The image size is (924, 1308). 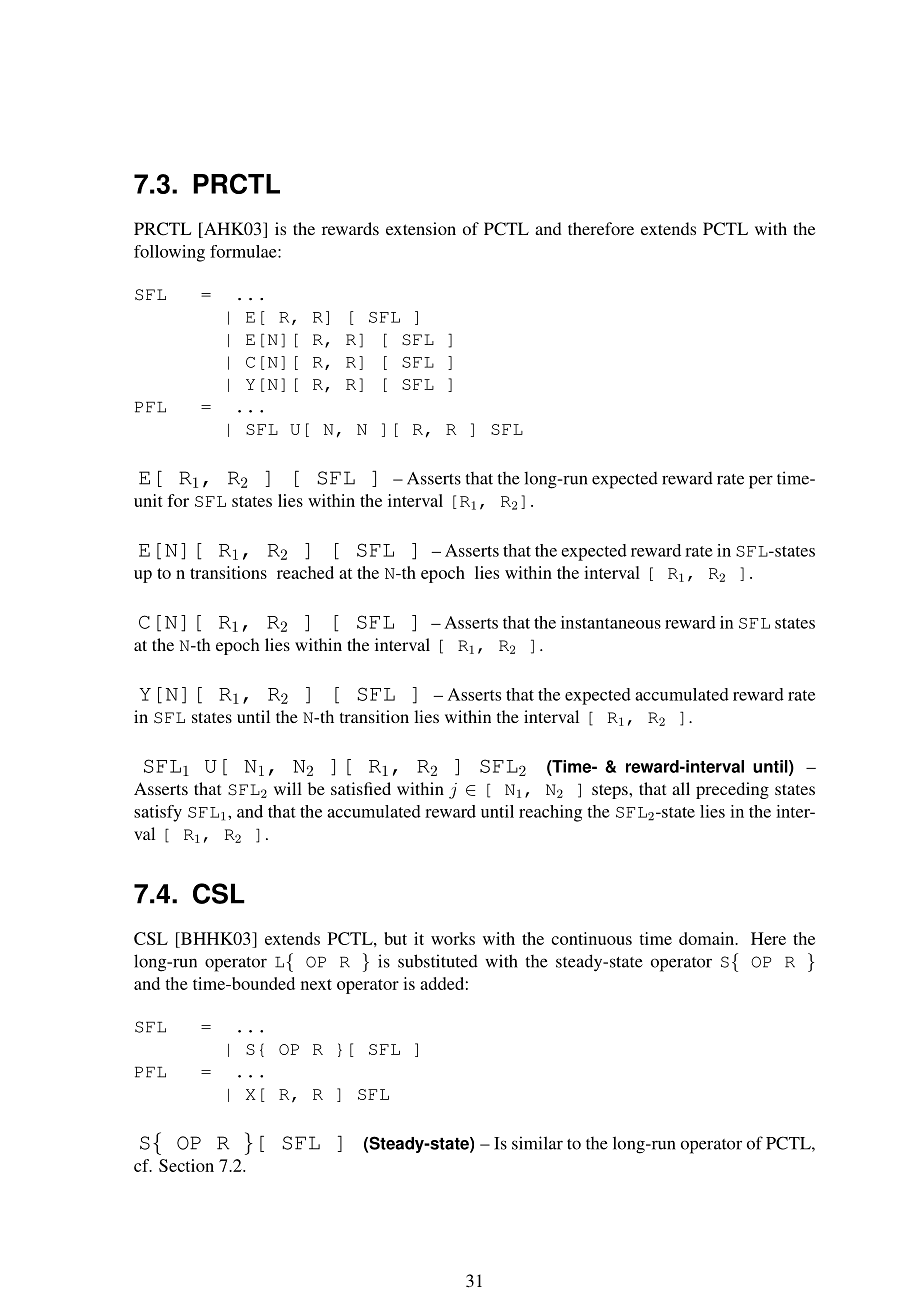 What do you see at coordinates (681, 788) in the screenshot?
I see `all` at bounding box center [681, 788].
